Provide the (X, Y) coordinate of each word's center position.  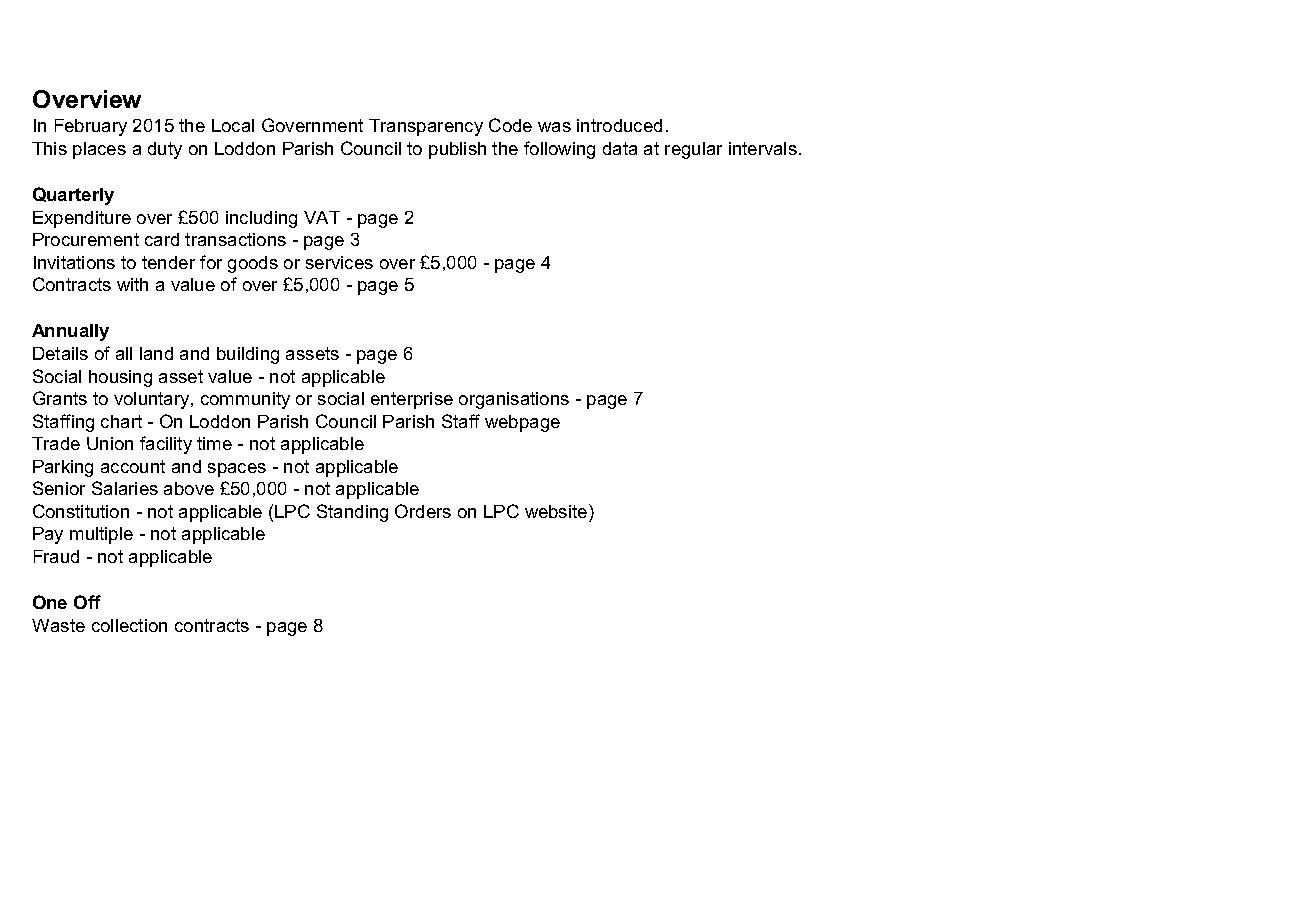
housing (120, 378)
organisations (514, 400)
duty (165, 150)
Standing (352, 513)
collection (129, 625)
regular (693, 150)
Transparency (426, 127)
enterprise (412, 400)
